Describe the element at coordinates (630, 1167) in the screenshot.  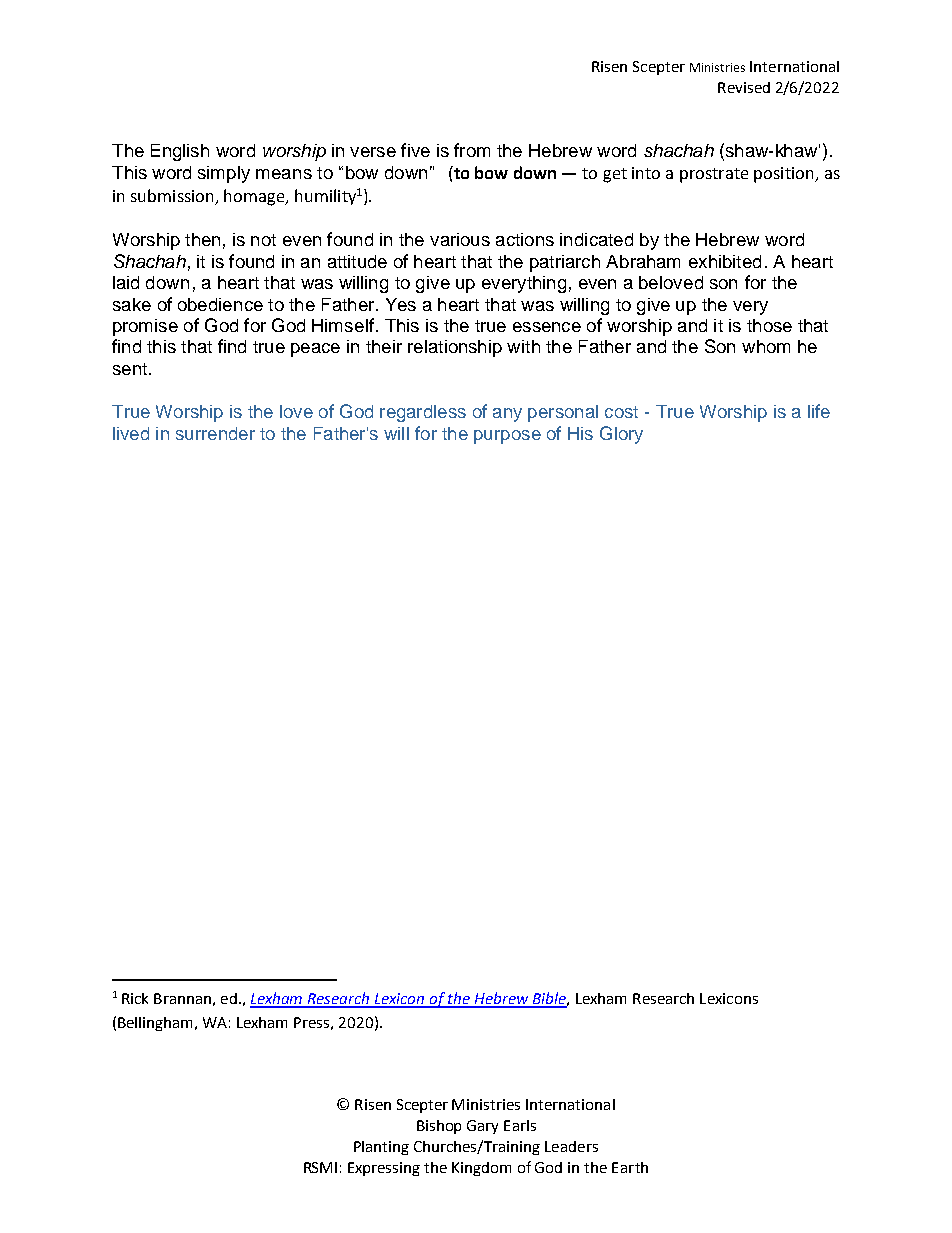
I see `Earth` at that location.
